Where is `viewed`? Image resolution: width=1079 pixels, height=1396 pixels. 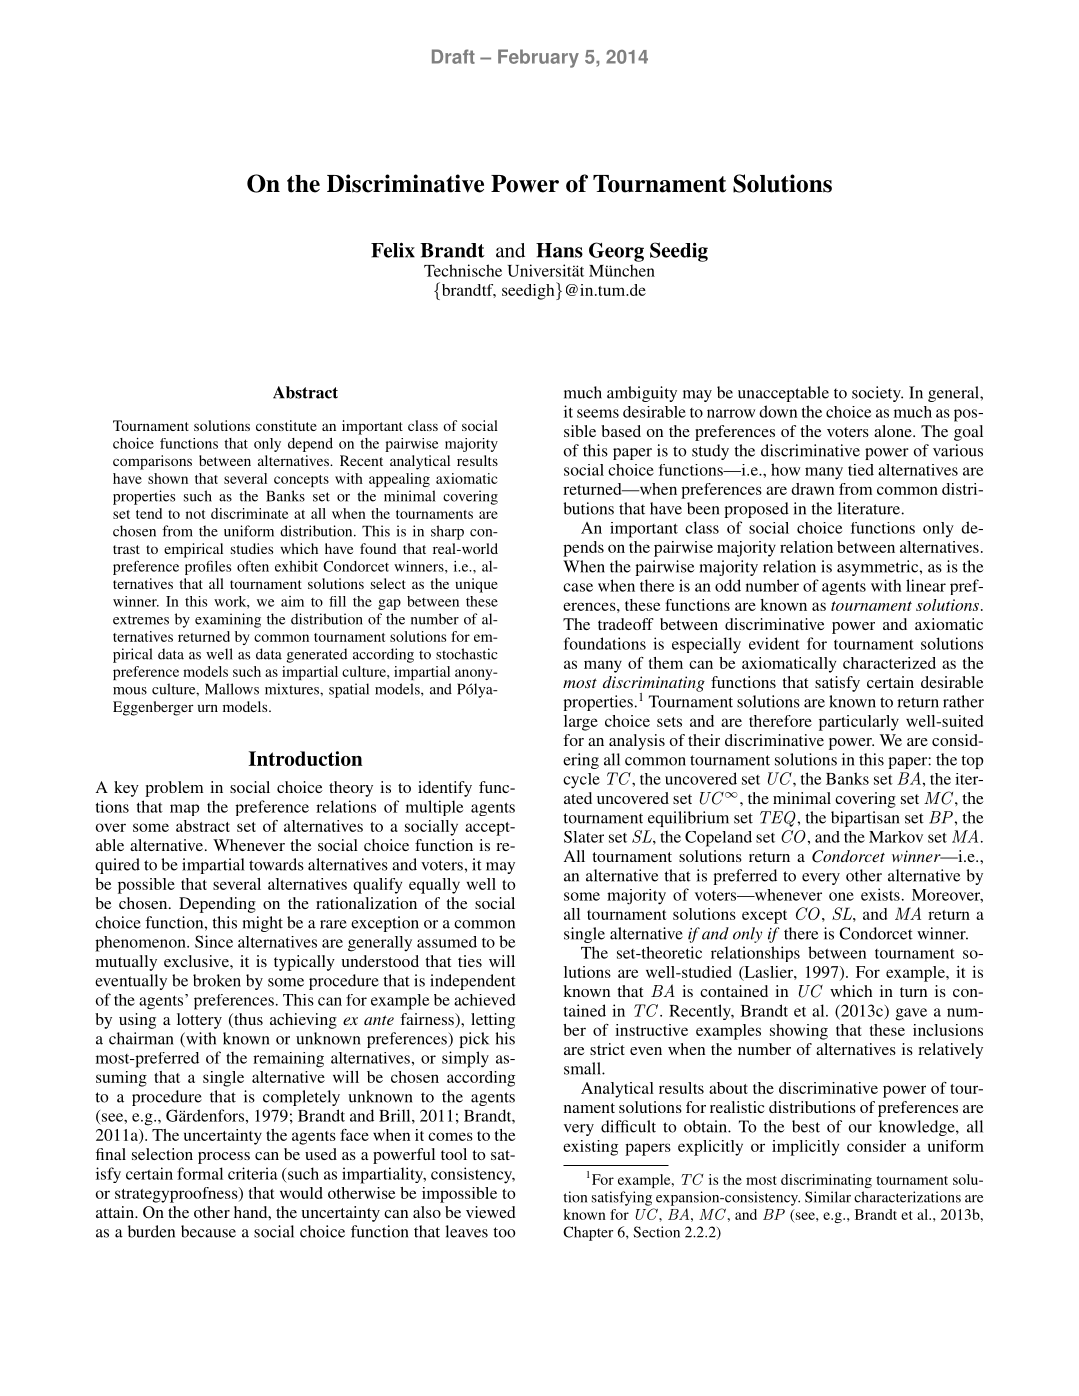 viewed is located at coordinates (491, 1212).
